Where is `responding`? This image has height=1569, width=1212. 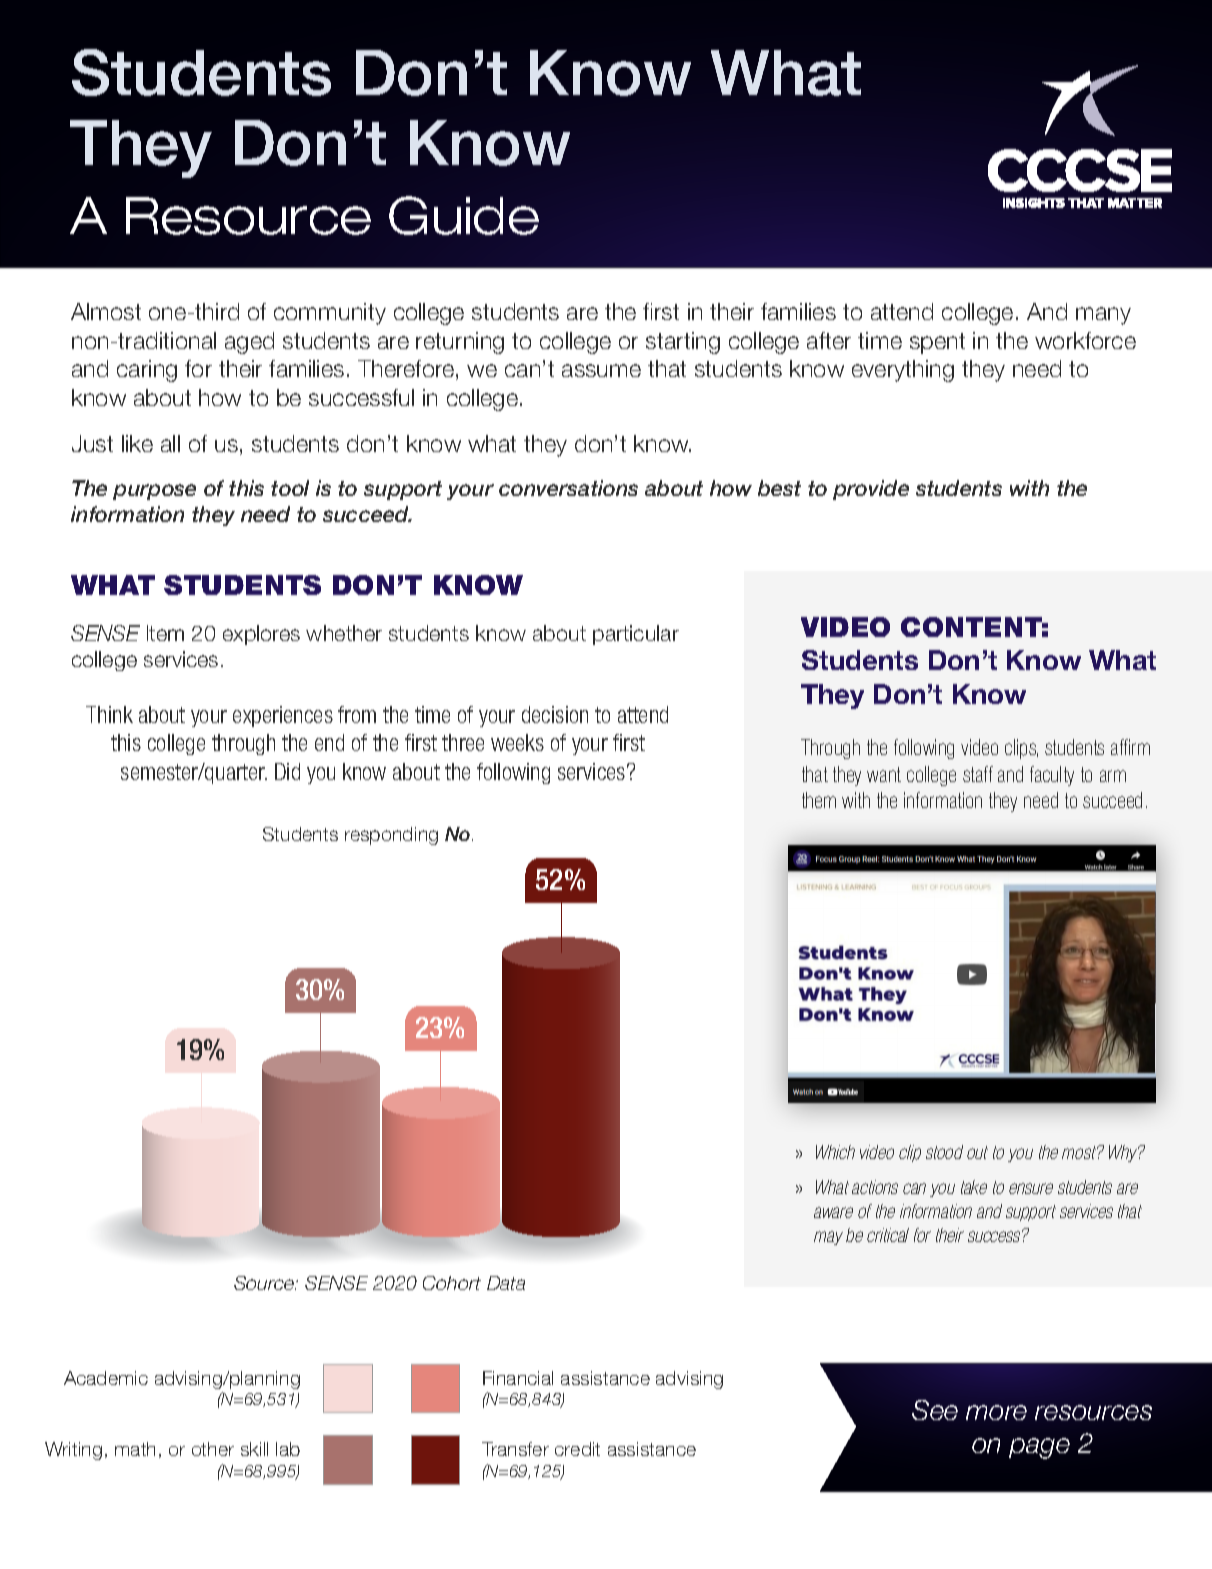 responding is located at coordinates (391, 836).
